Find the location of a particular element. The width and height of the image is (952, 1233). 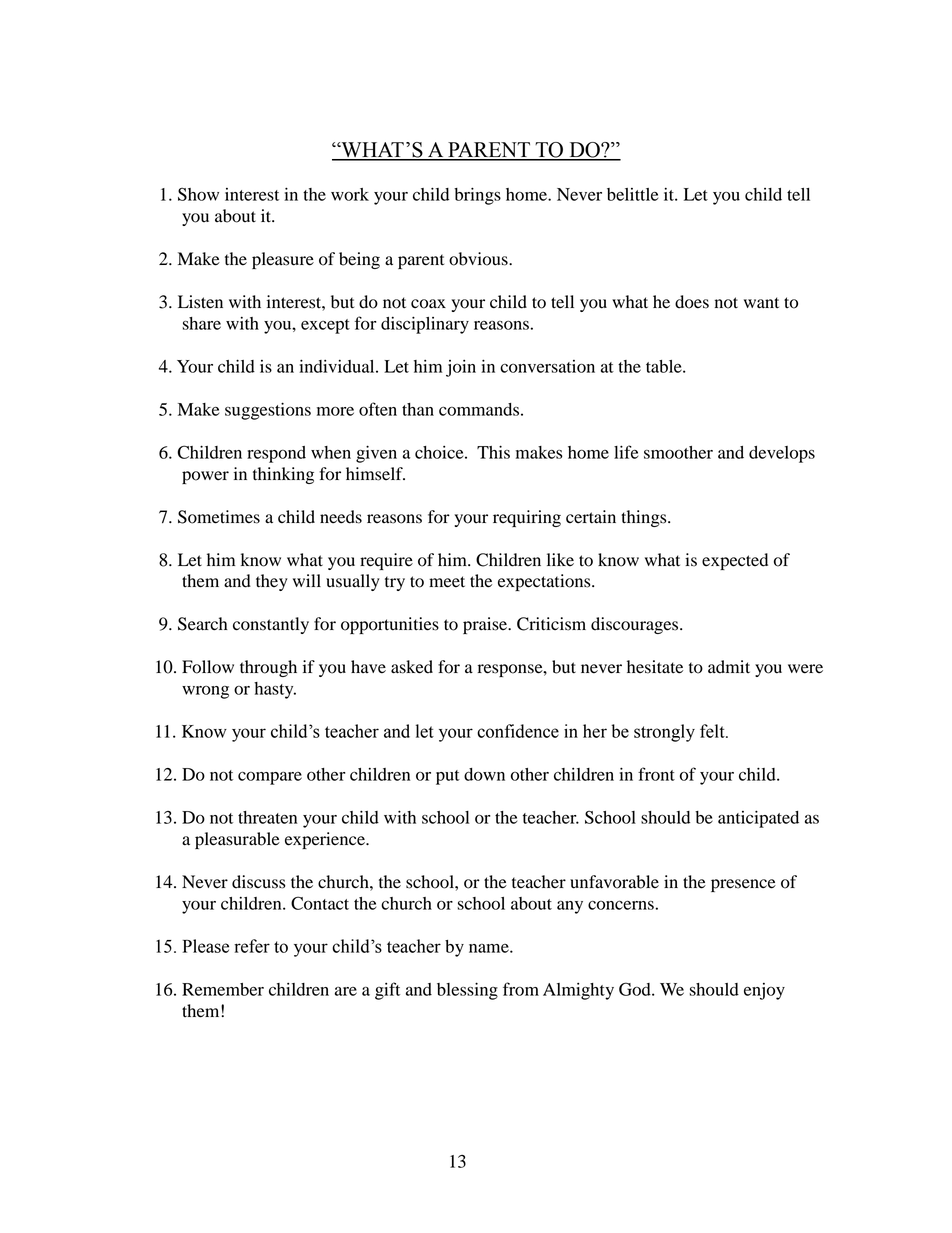

brings is located at coordinates (477, 196).
